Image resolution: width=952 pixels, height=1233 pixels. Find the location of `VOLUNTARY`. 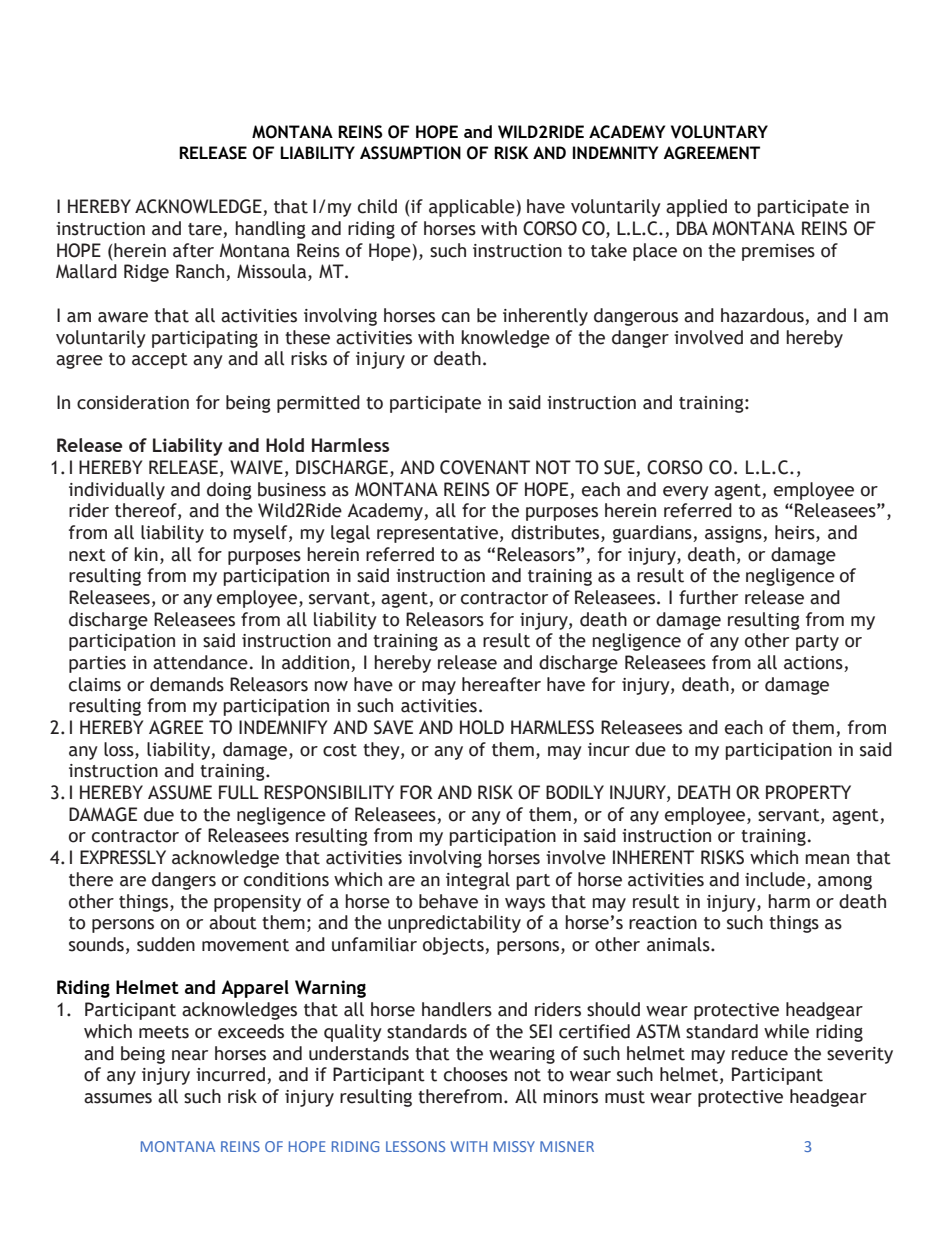

VOLUNTARY is located at coordinates (719, 132).
